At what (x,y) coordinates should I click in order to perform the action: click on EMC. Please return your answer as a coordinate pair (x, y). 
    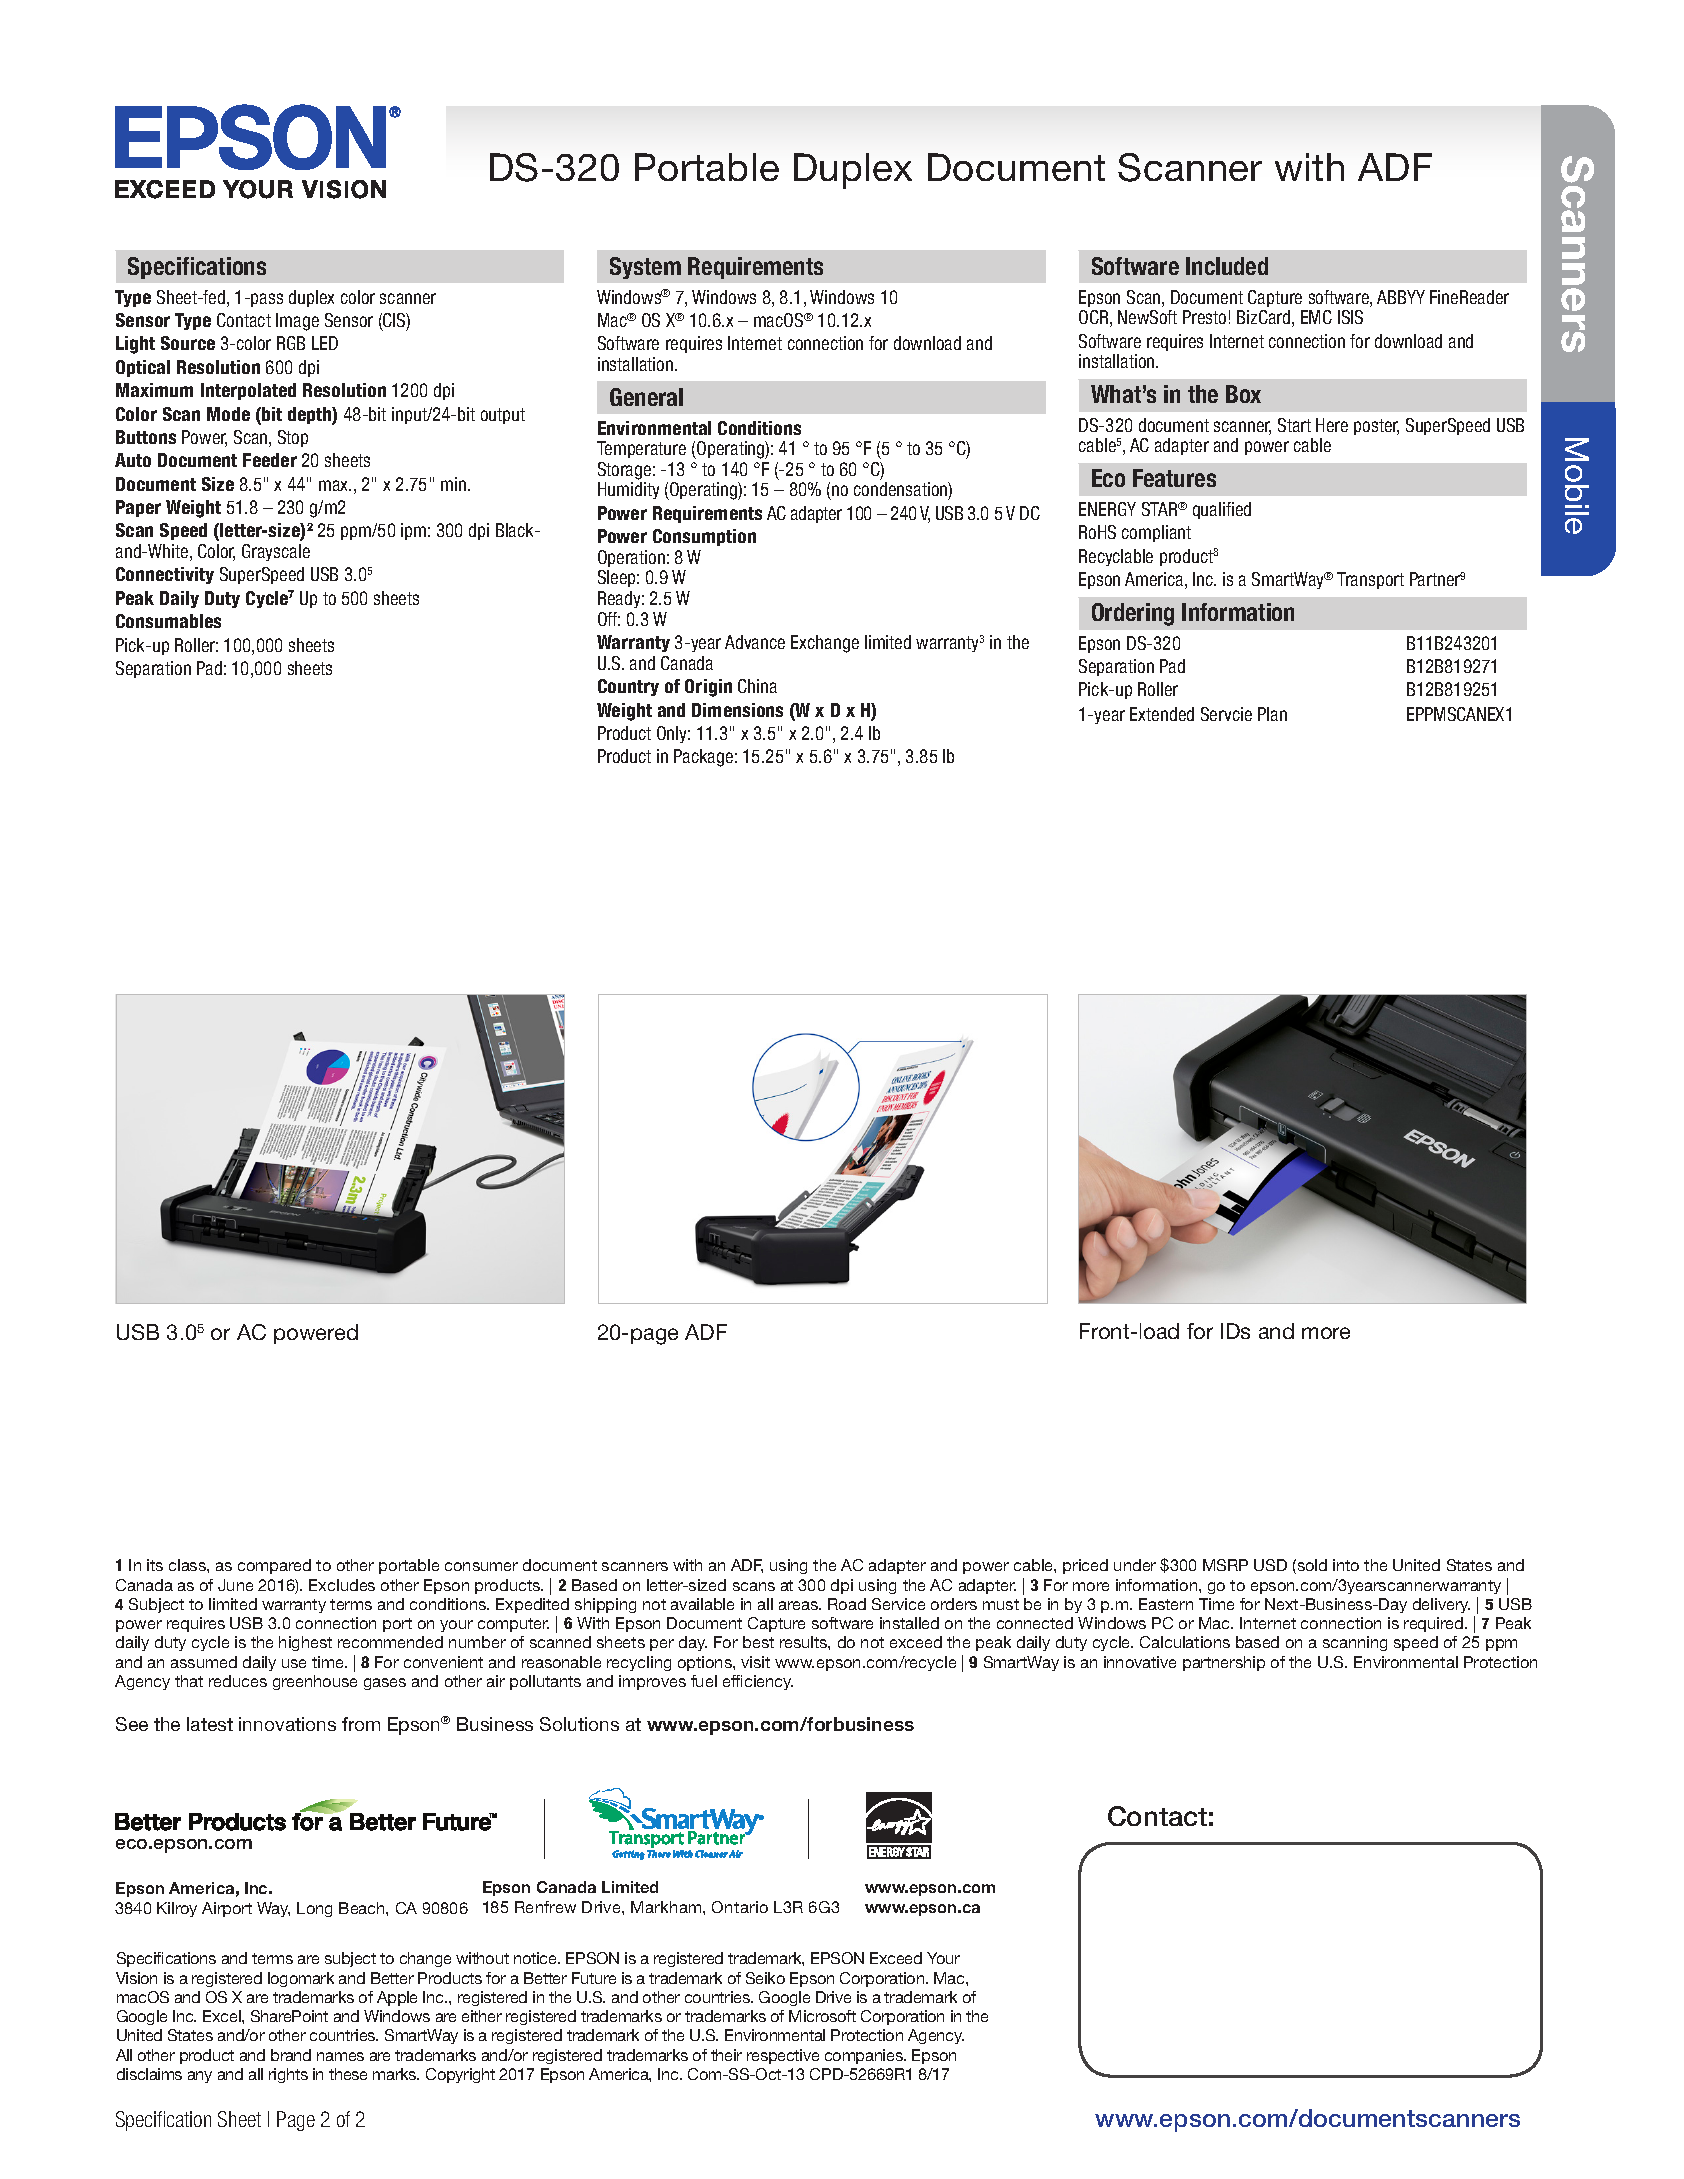
    Looking at the image, I should click on (1316, 317).
